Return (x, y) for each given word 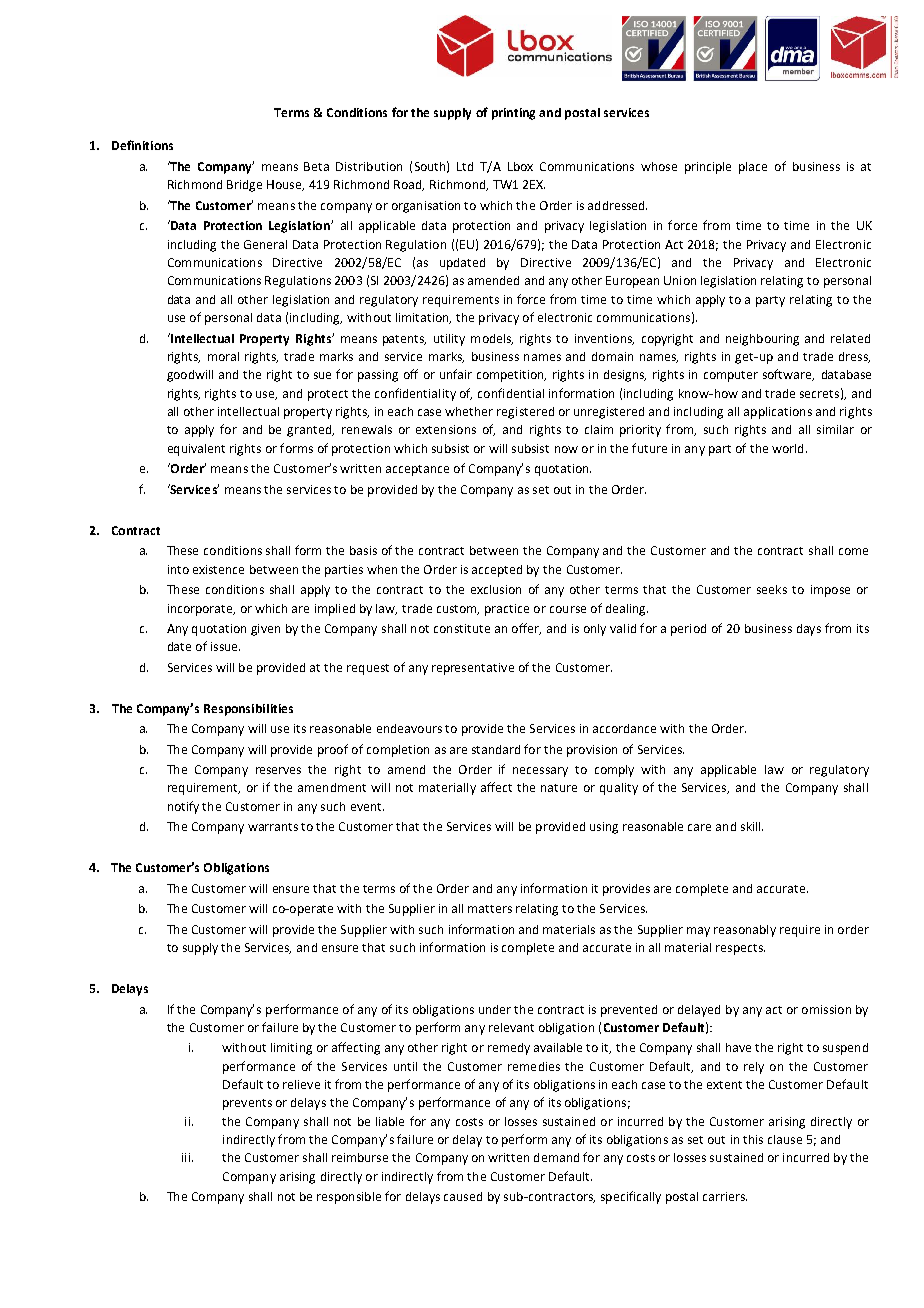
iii (186, 1157)
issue (225, 646)
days (809, 630)
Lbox (520, 166)
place (753, 168)
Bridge (244, 186)
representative (473, 669)
